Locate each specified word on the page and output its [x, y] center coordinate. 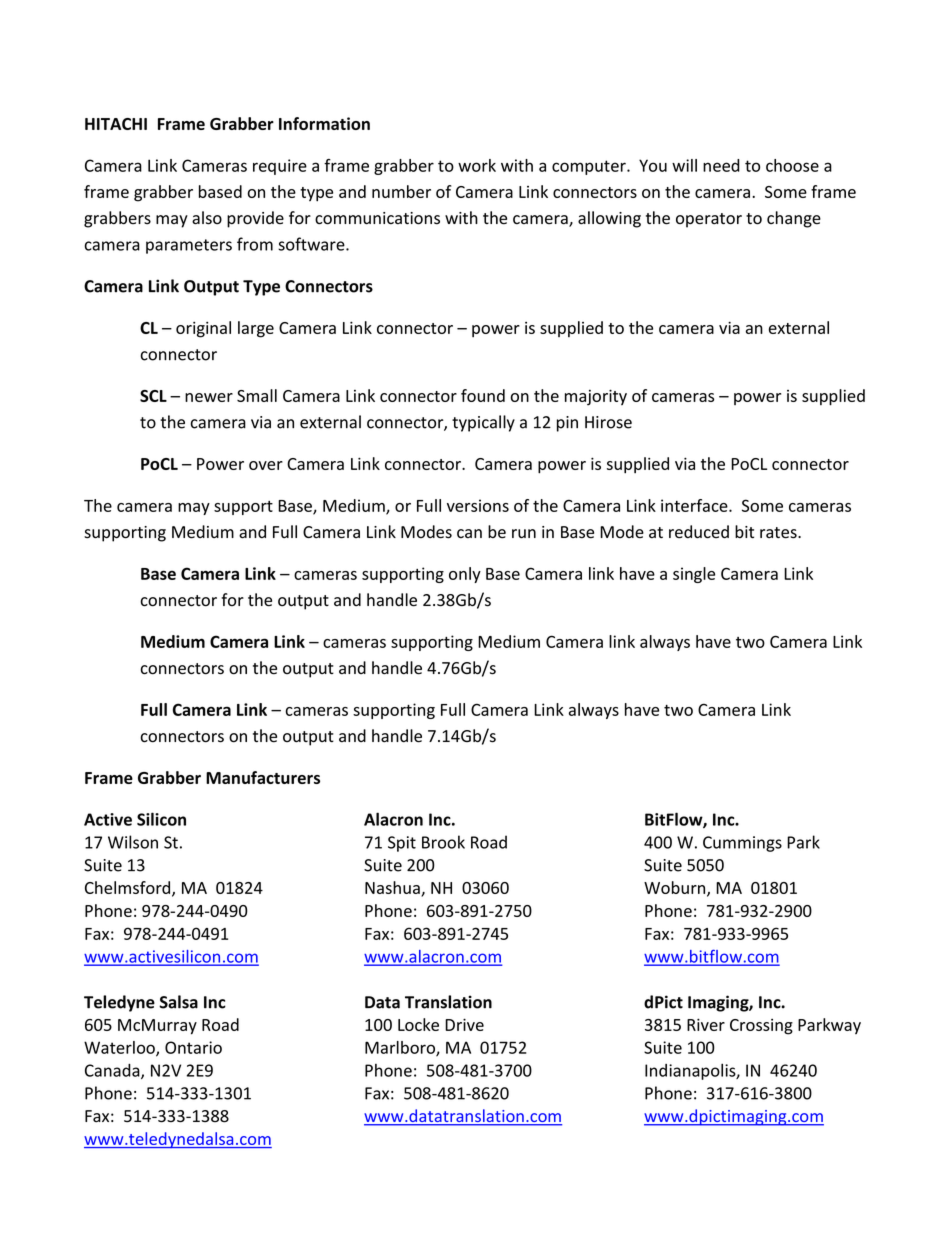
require [280, 167]
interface [695, 505]
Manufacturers [263, 777]
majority [596, 397]
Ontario [193, 1047]
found [483, 395]
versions [478, 505]
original [203, 329]
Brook [443, 842]
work [477, 165]
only [465, 575]
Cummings [742, 844]
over [266, 465]
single [694, 575]
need [721, 165]
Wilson [133, 842]
